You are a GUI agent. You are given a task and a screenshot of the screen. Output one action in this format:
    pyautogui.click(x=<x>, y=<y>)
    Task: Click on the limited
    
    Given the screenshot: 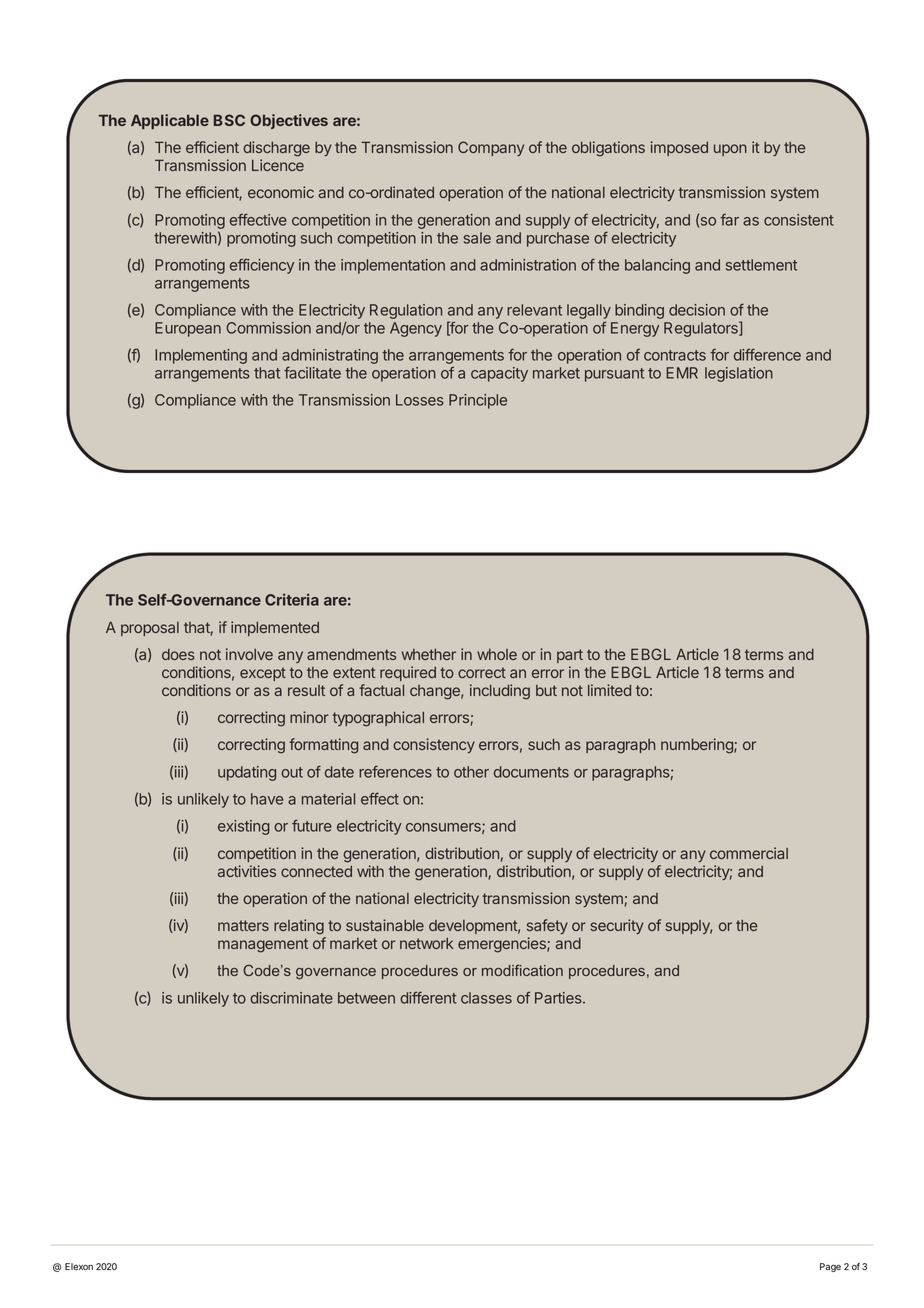 What is the action you would take?
    pyautogui.click(x=609, y=690)
